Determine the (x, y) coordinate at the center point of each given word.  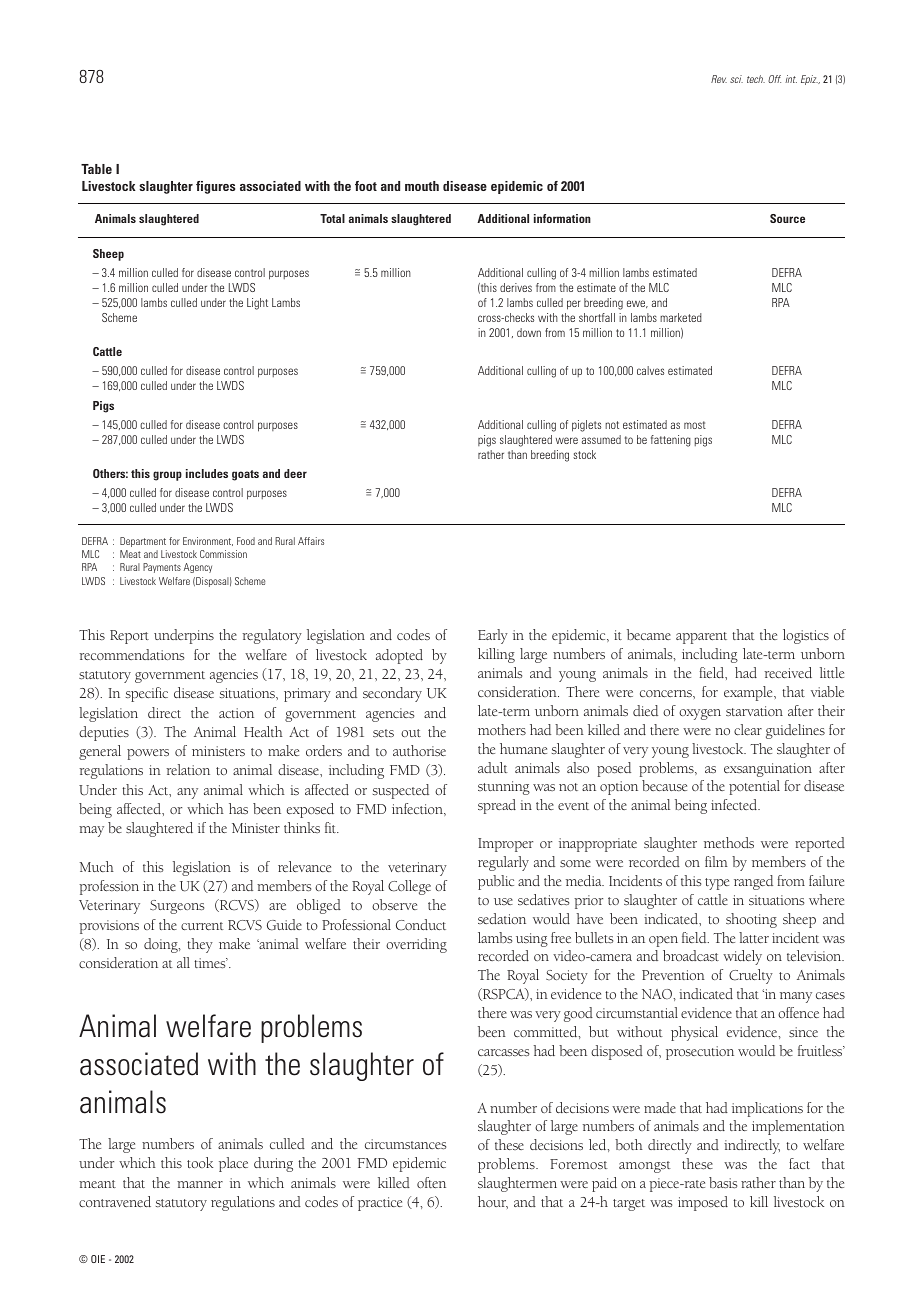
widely (742, 957)
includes (207, 473)
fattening (671, 441)
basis (723, 1182)
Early (493, 636)
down (529, 332)
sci (736, 79)
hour (493, 1202)
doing (162, 945)
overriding (416, 945)
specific (147, 694)
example (749, 693)
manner (200, 1184)
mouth (422, 186)
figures (215, 187)
